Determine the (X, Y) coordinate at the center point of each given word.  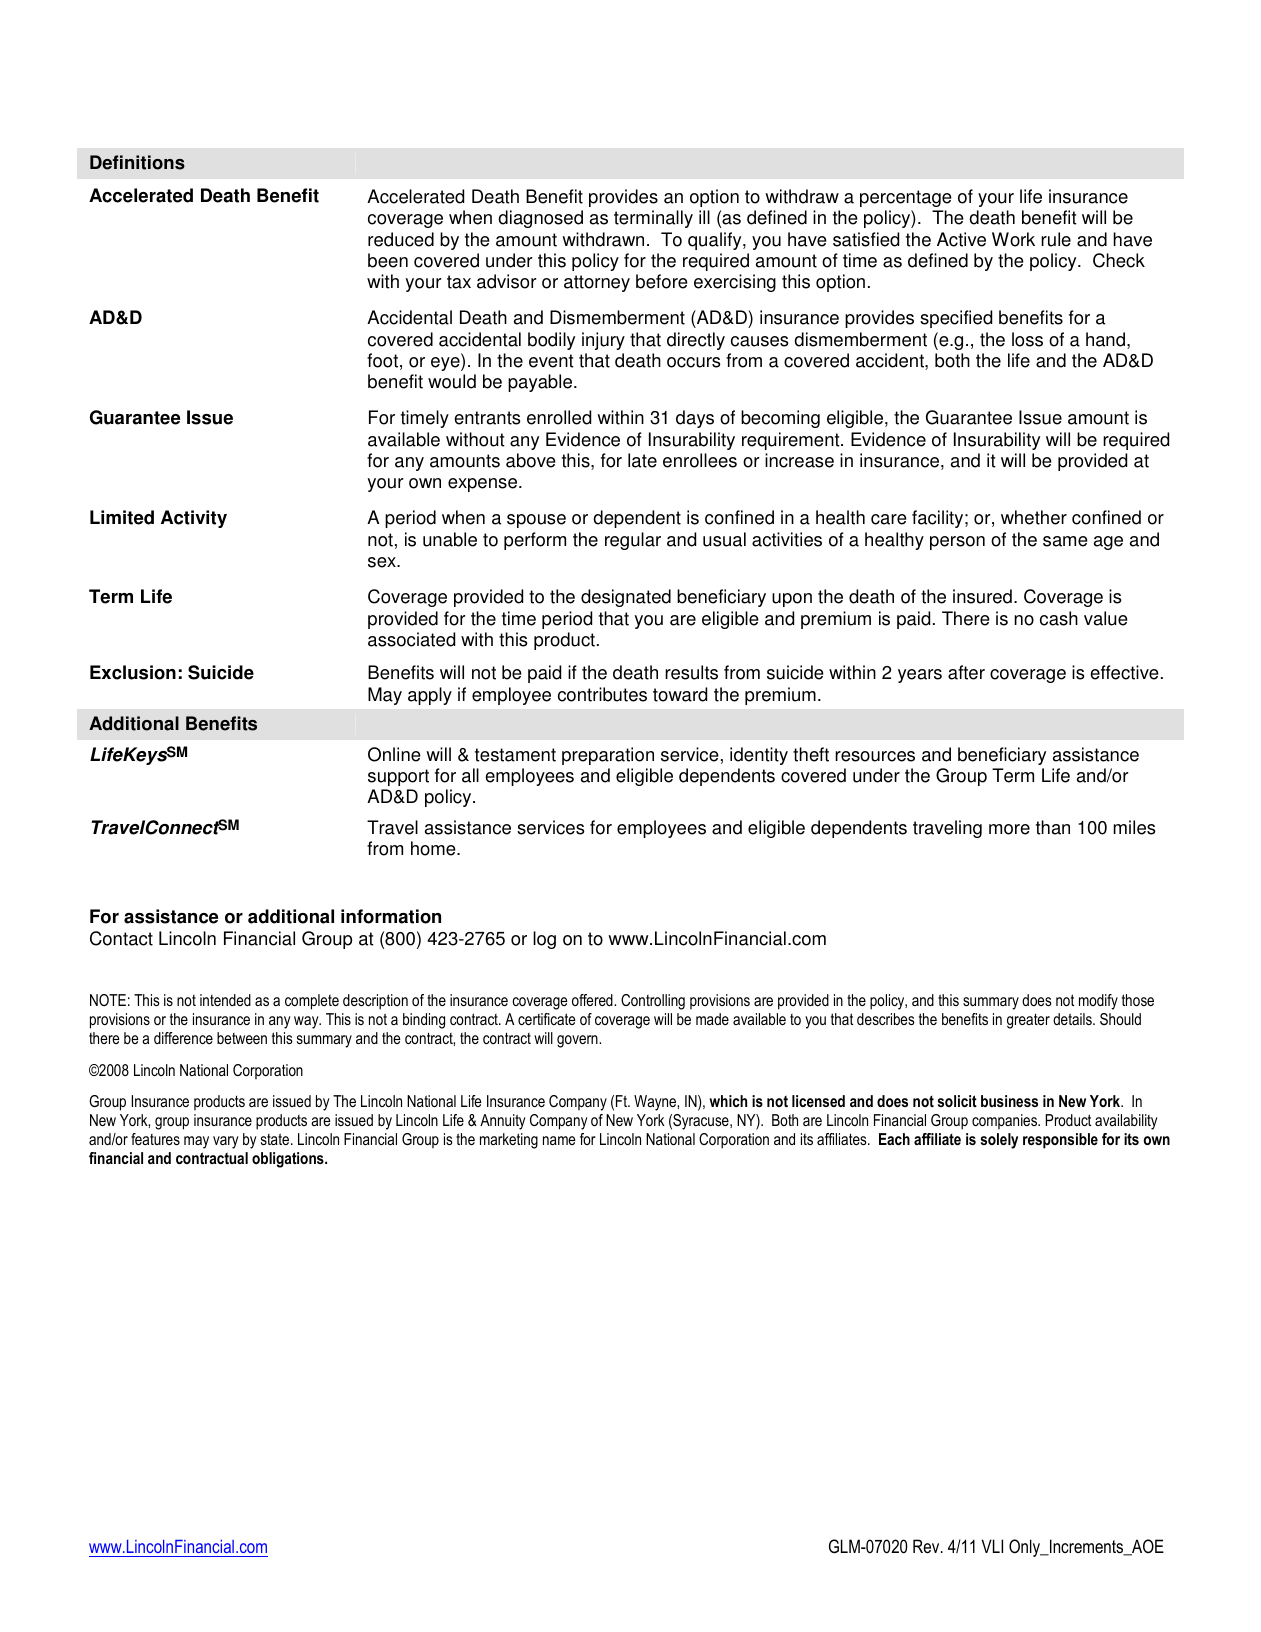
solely (999, 1141)
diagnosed (540, 219)
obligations (289, 1160)
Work (1013, 239)
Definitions (137, 162)
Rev (927, 1546)
